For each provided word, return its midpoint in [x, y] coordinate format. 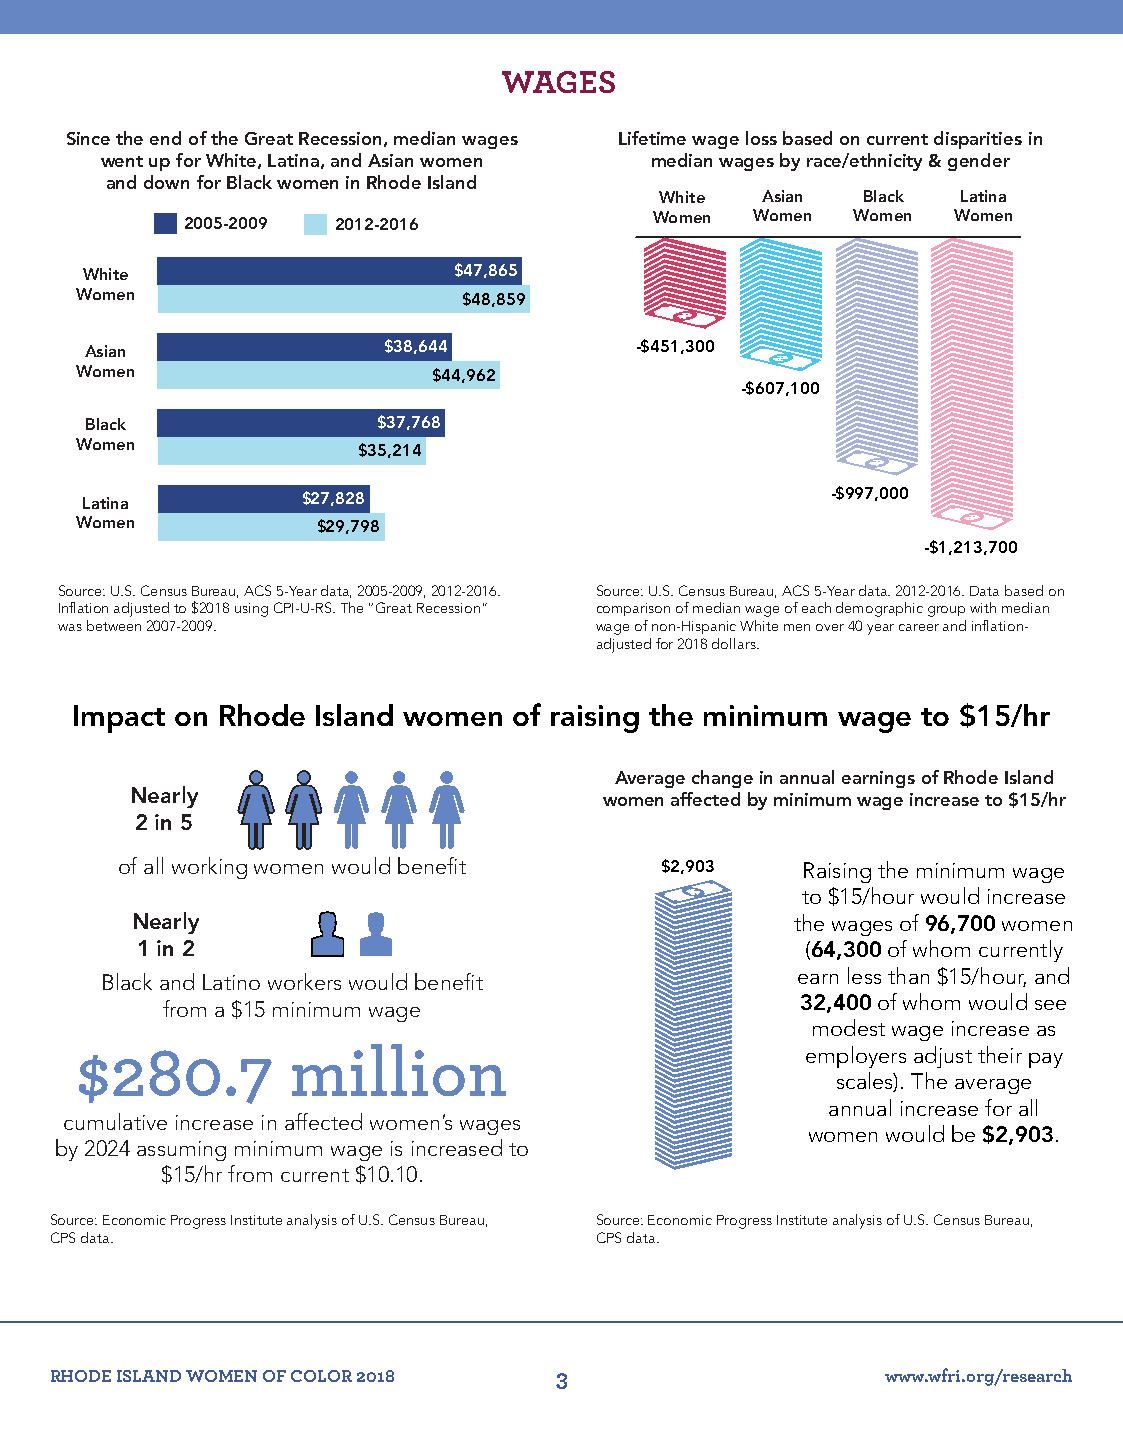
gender [979, 162]
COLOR [321, 1376]
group [946, 611]
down [166, 182]
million [399, 1070]
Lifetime [652, 138]
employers [856, 1057]
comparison [633, 609]
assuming [181, 1151]
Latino [231, 982]
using [251, 610]
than [908, 975]
